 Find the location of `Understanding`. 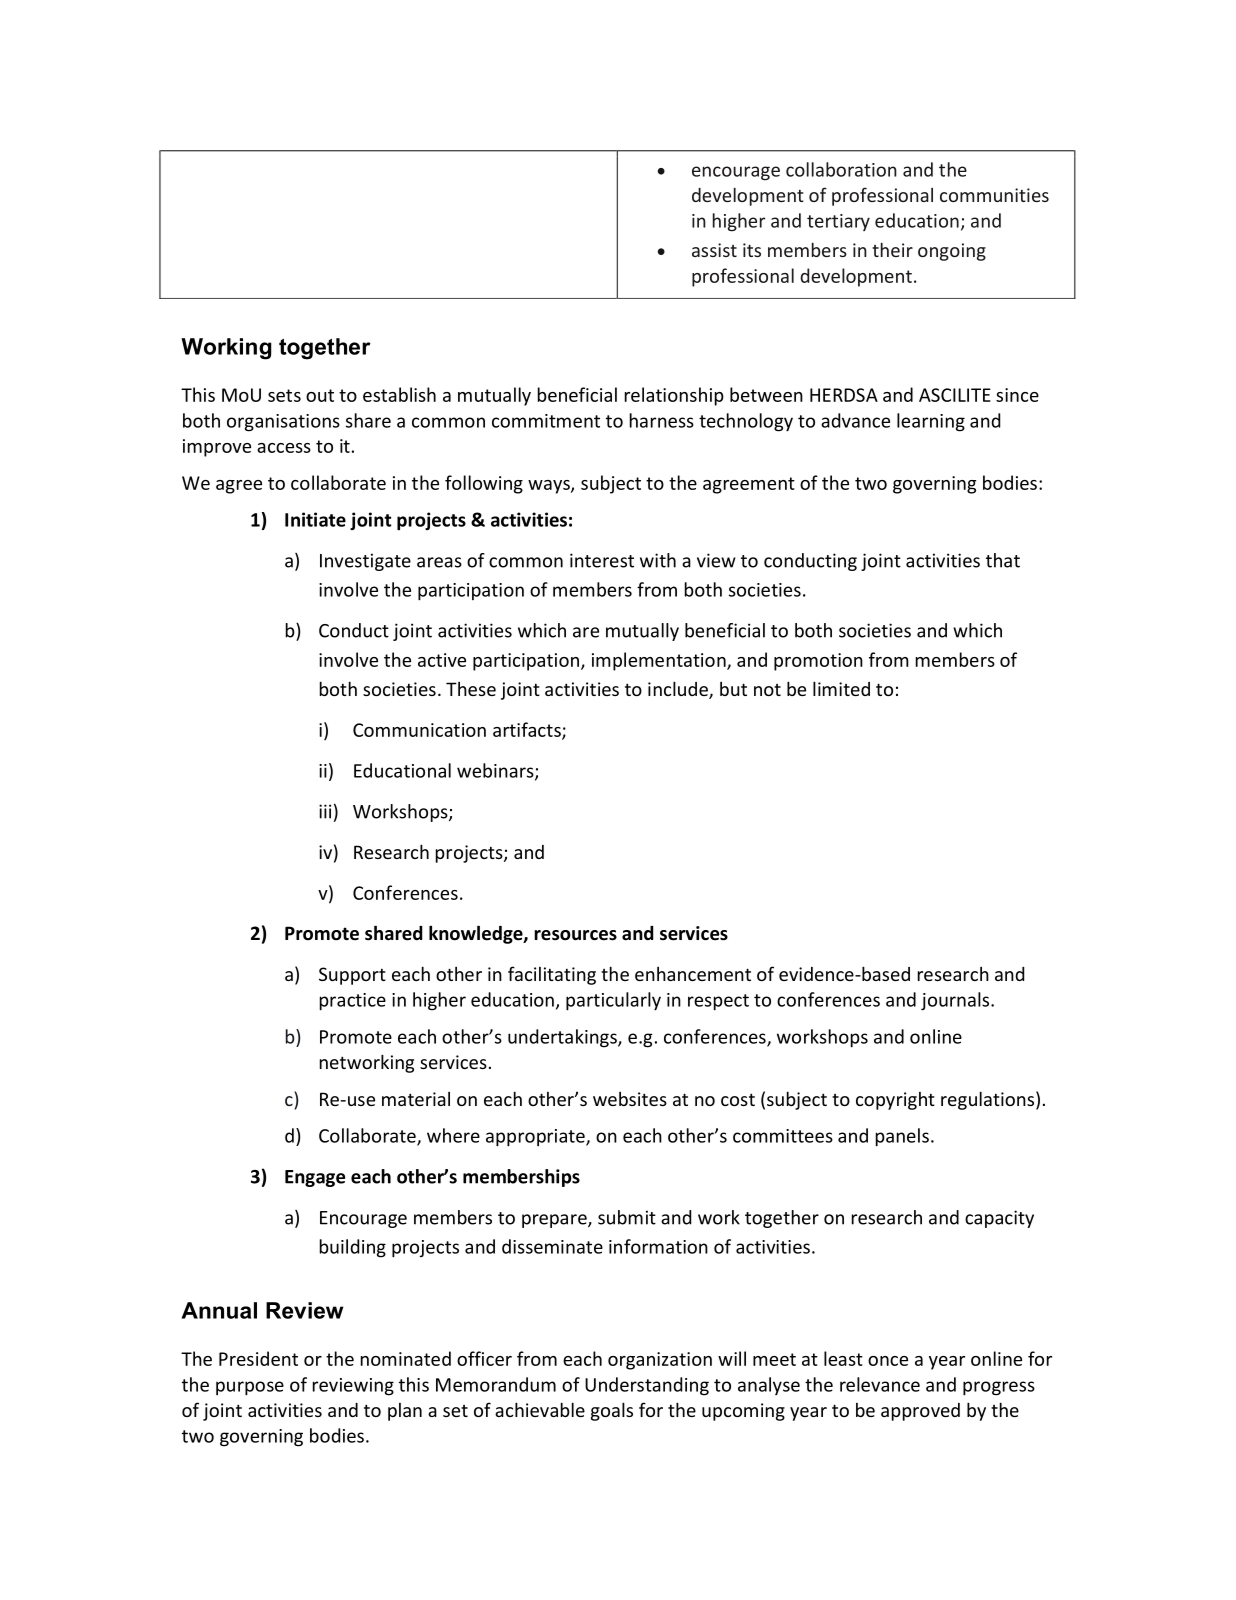

Understanding is located at coordinates (647, 1386).
